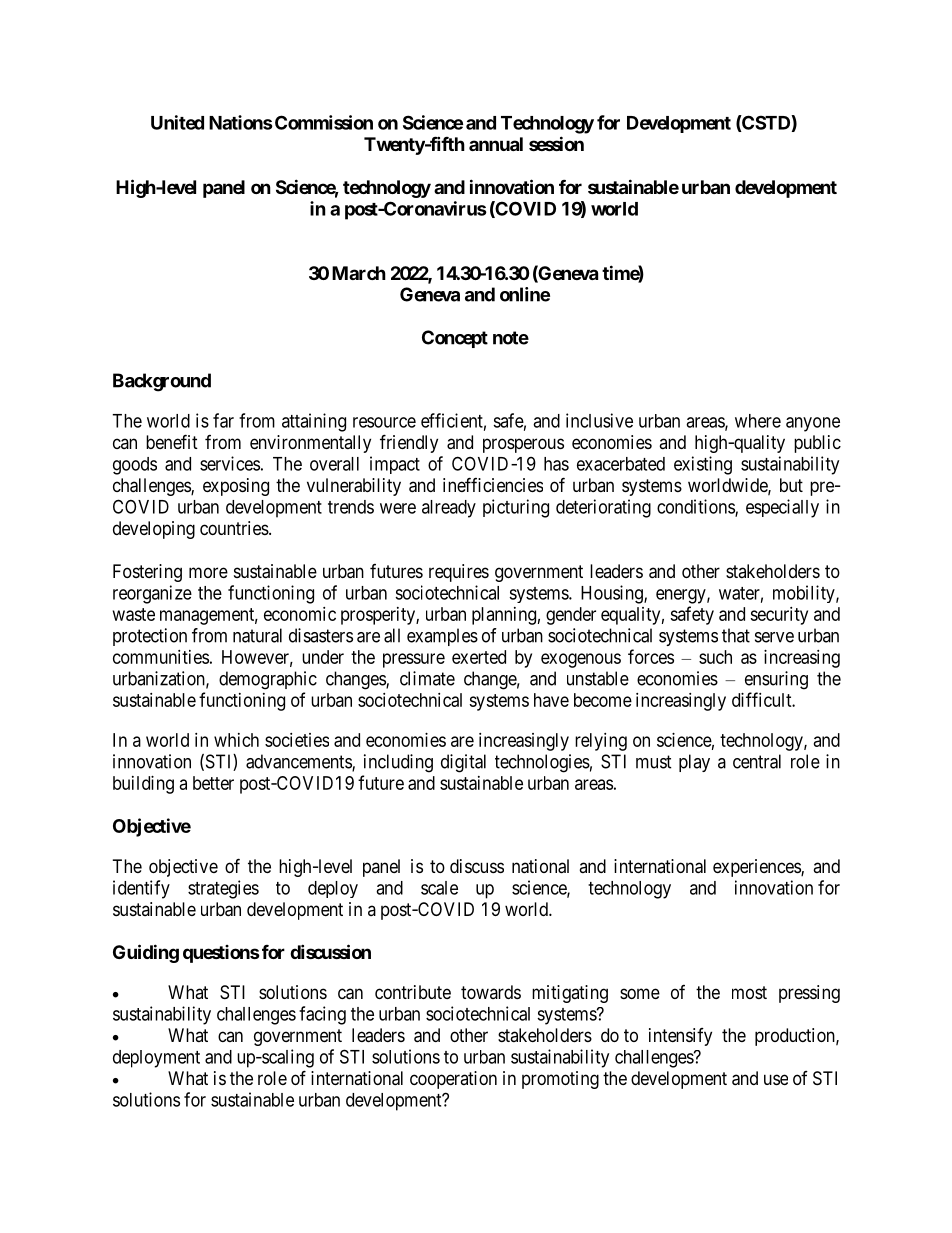  I want to click on where, so click(758, 421).
